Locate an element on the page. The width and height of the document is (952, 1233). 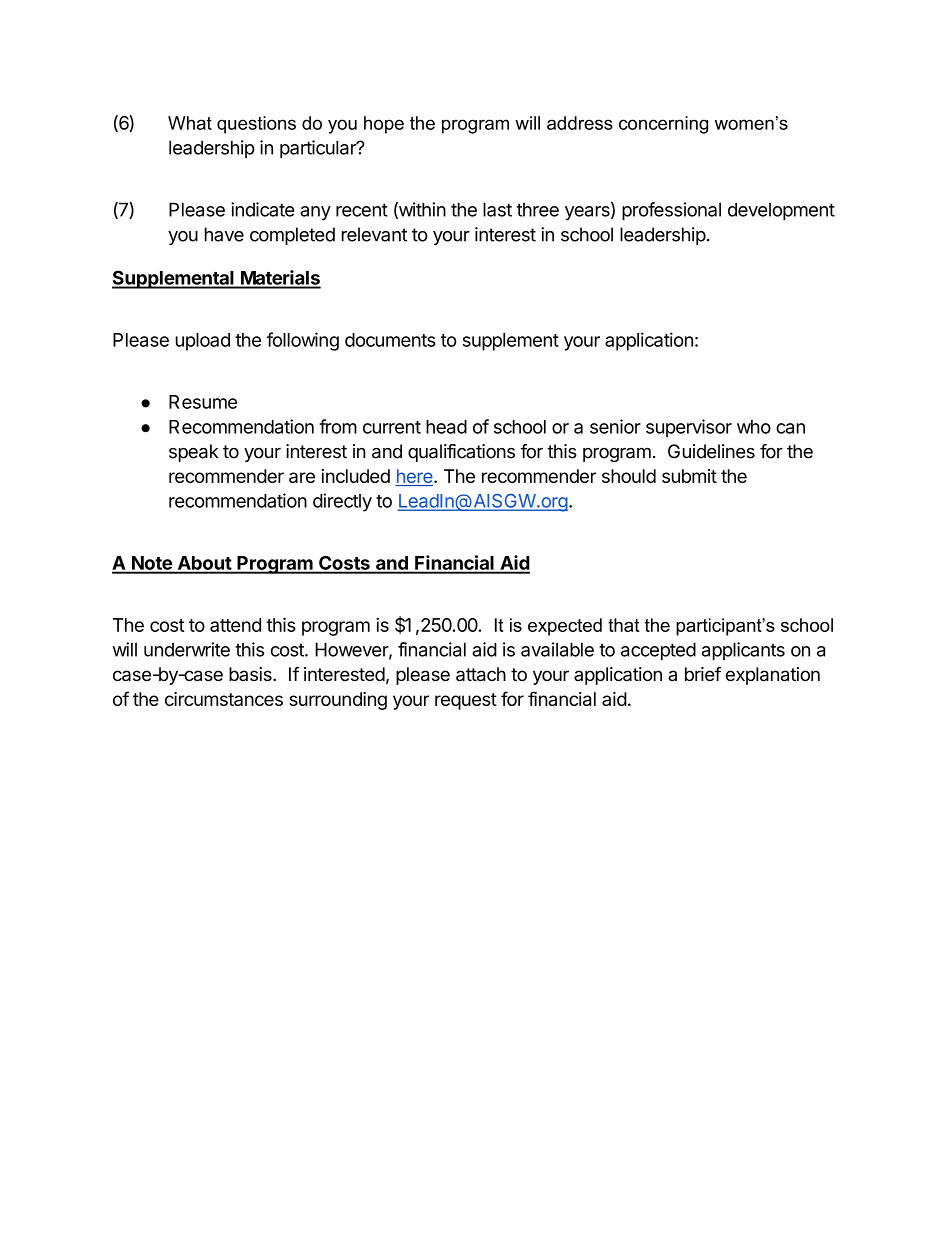
submit is located at coordinates (689, 476).
